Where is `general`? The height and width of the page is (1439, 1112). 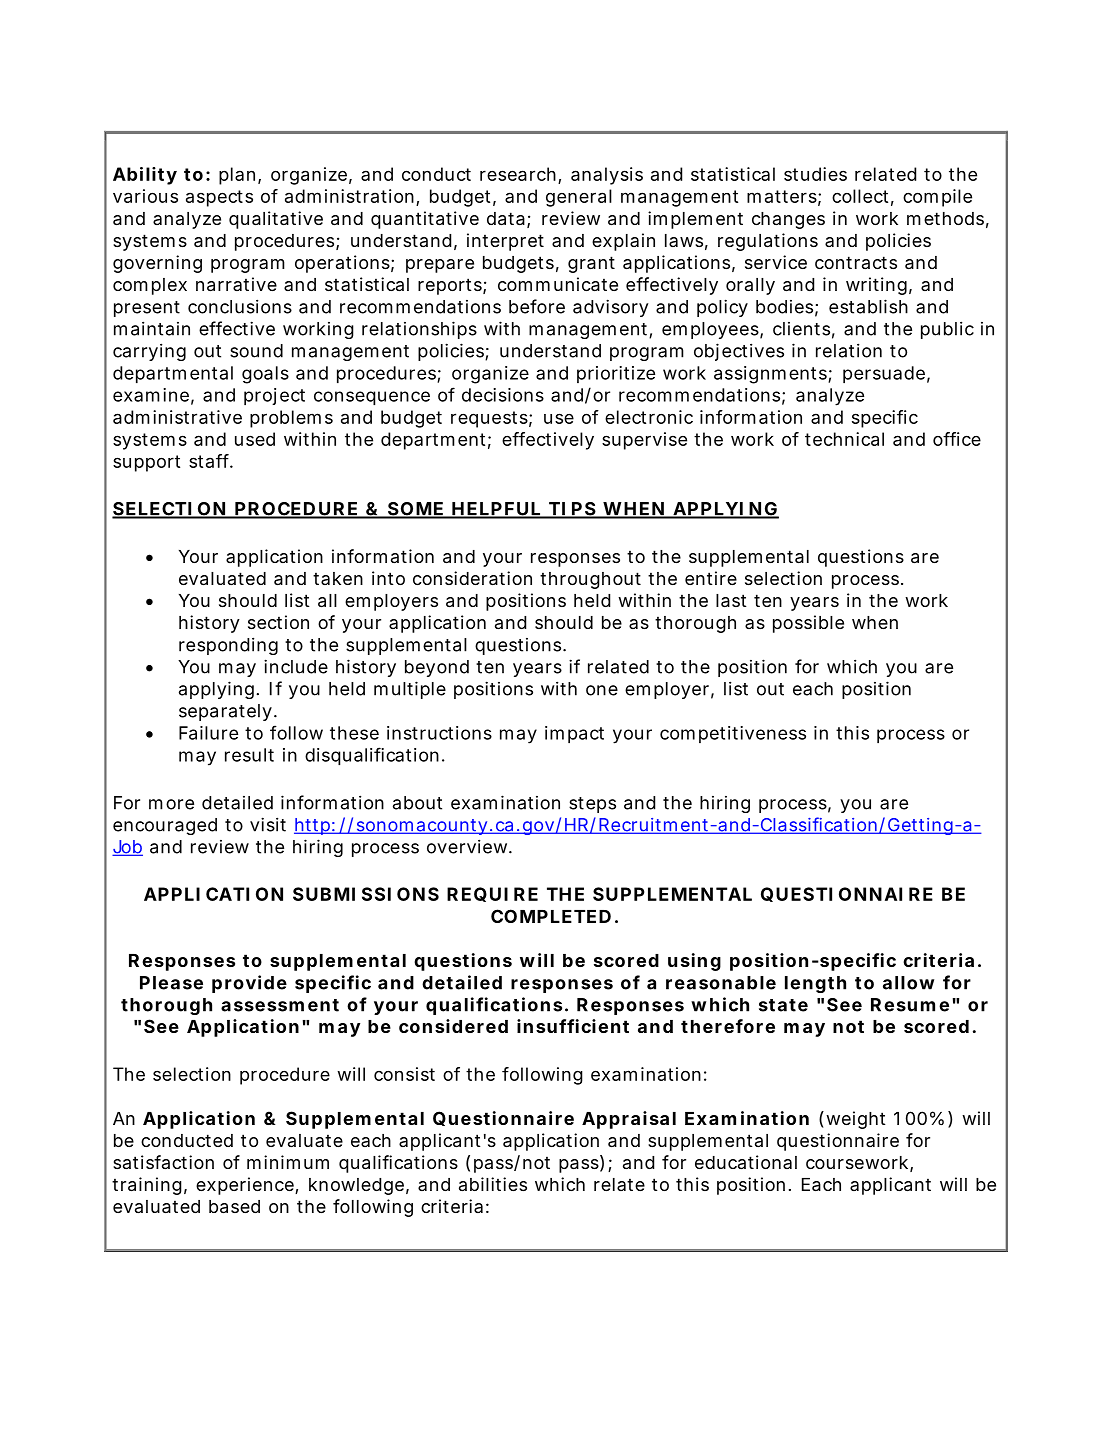
general is located at coordinates (579, 198).
